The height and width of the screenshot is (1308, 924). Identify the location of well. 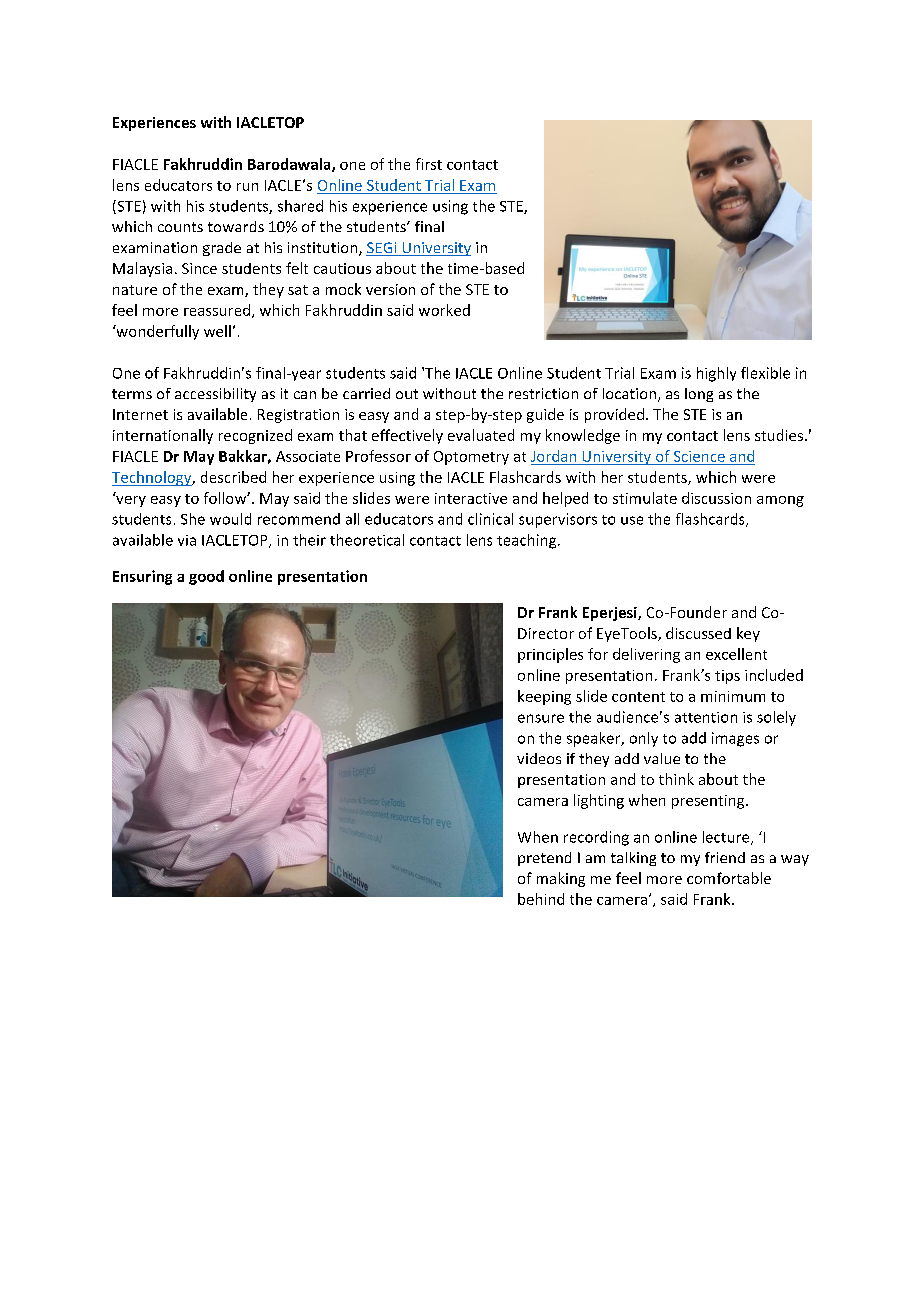
(217, 331).
